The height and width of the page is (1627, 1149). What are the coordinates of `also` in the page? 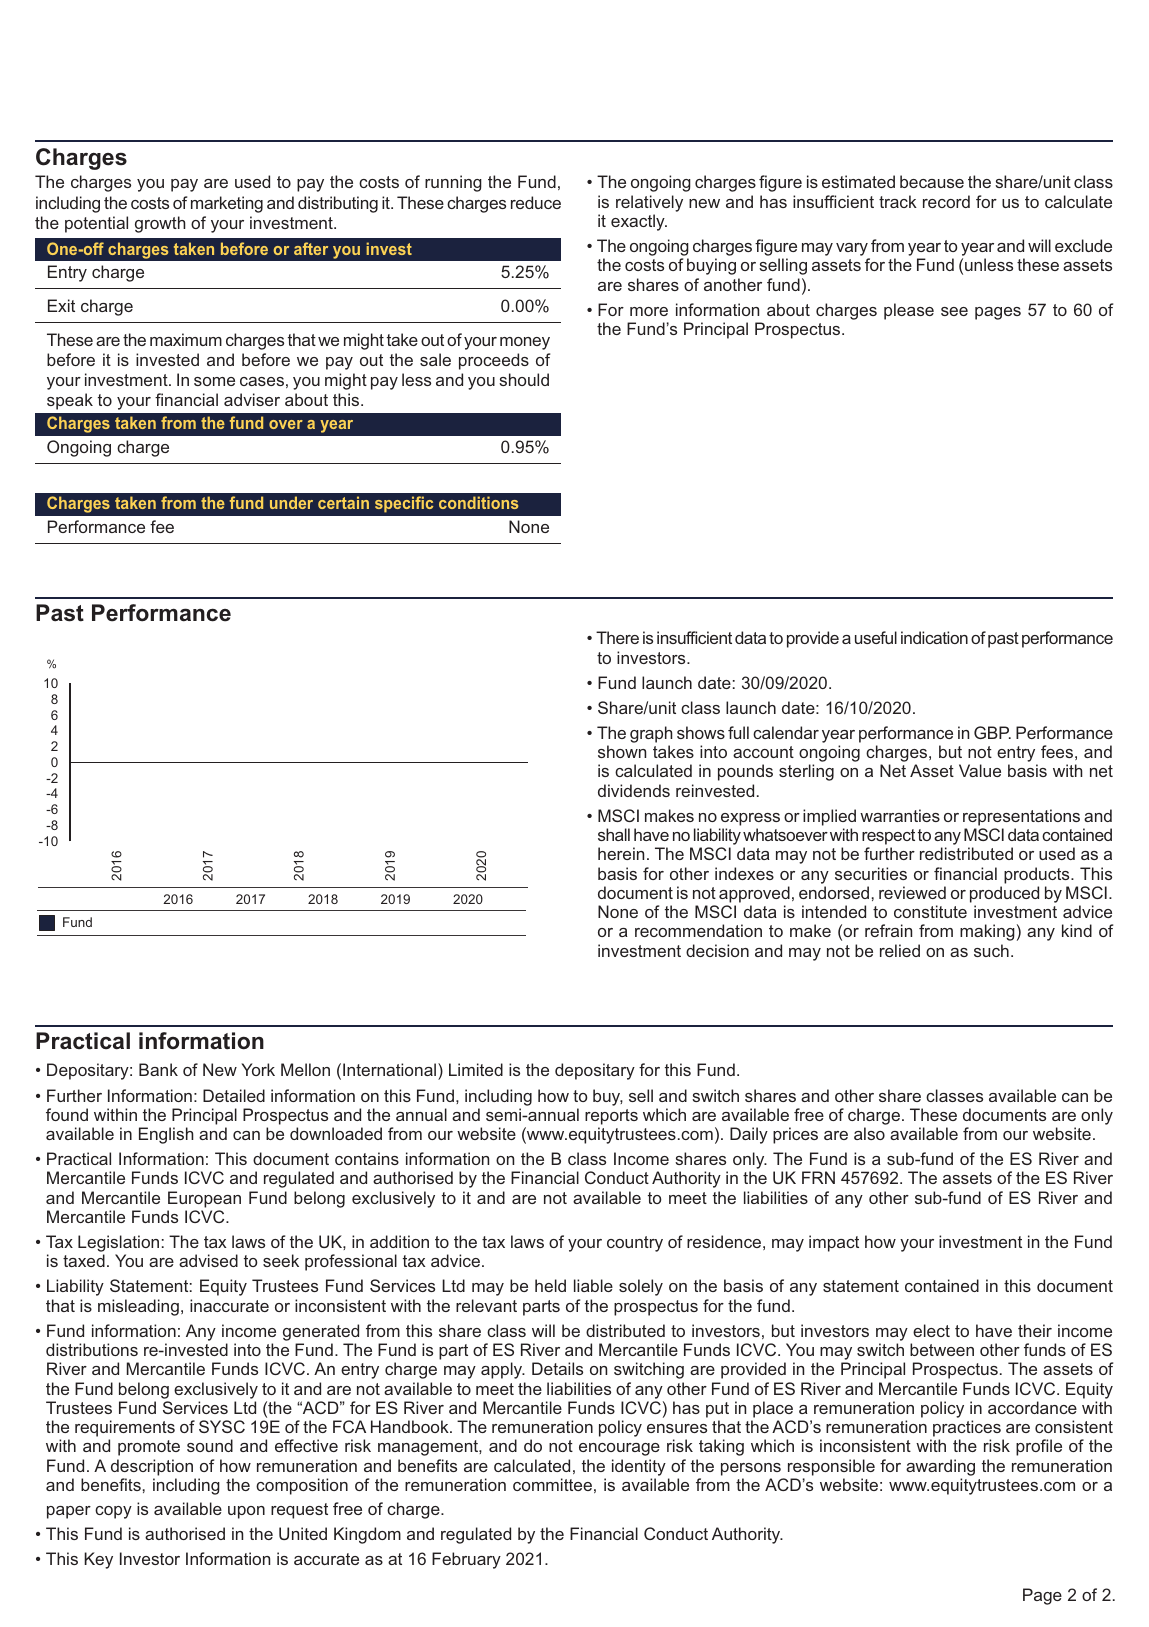 It's located at (869, 1133).
